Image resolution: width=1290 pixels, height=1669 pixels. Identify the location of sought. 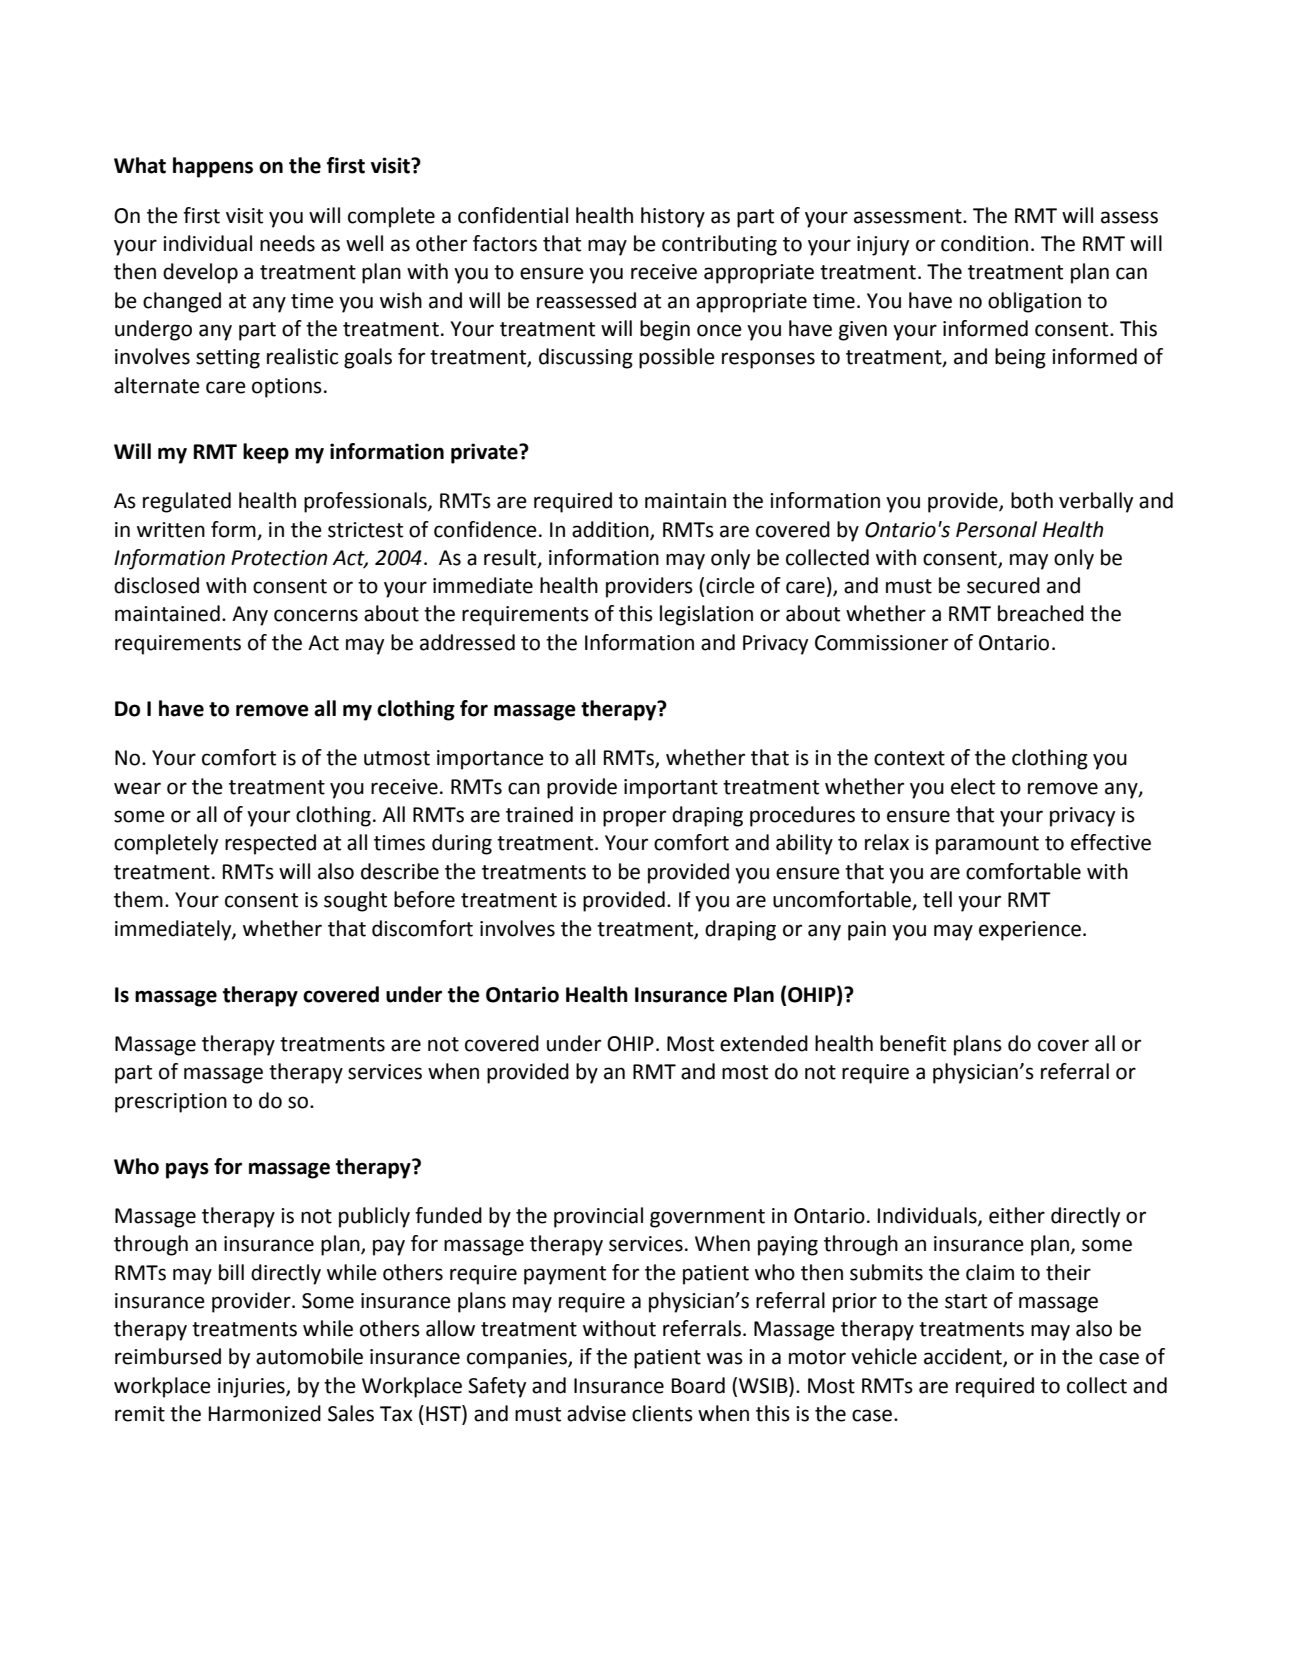
(355, 901).
